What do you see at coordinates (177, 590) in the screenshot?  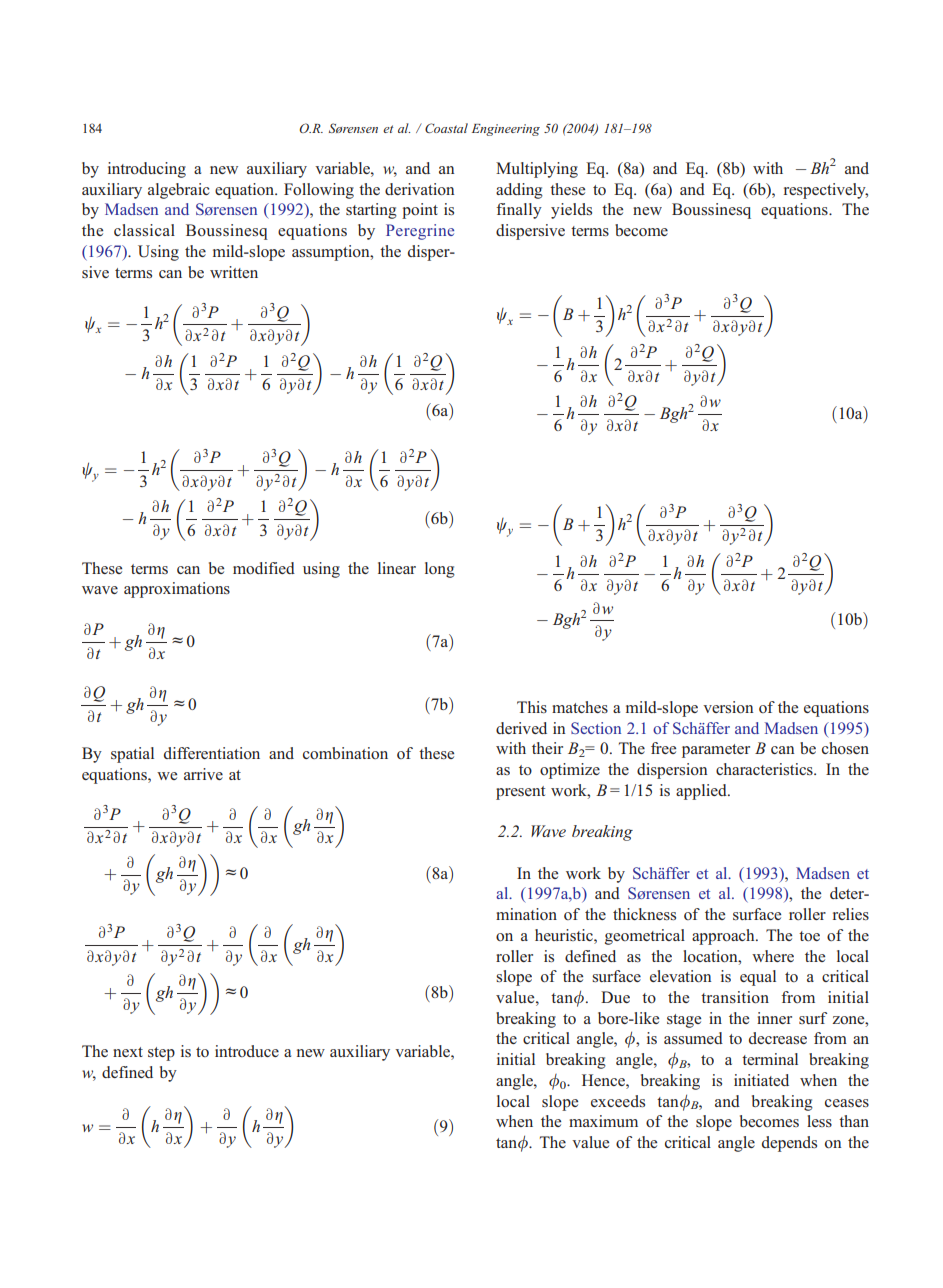 I see `approximations` at bounding box center [177, 590].
